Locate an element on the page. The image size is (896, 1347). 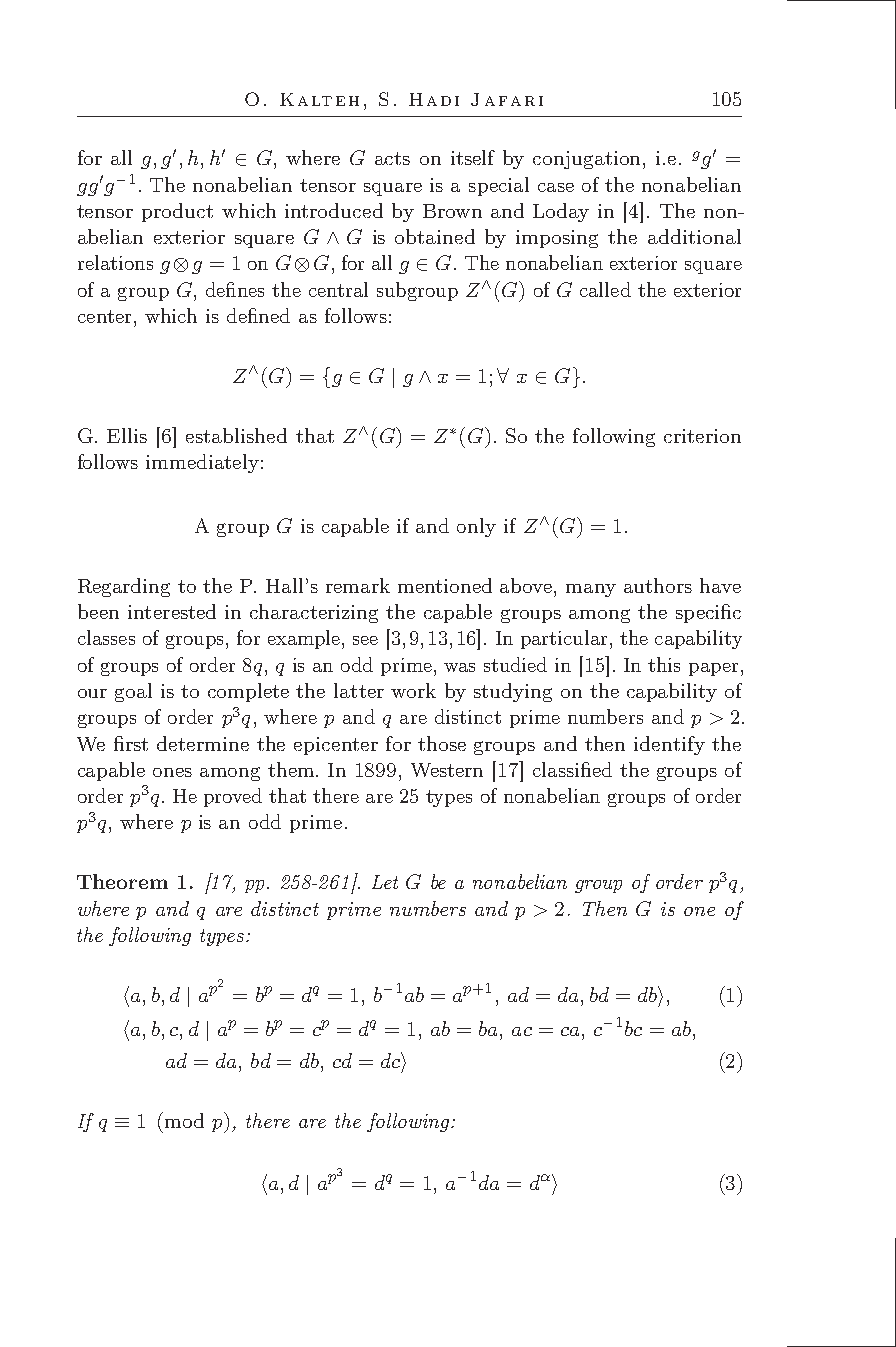
only is located at coordinates (476, 527).
